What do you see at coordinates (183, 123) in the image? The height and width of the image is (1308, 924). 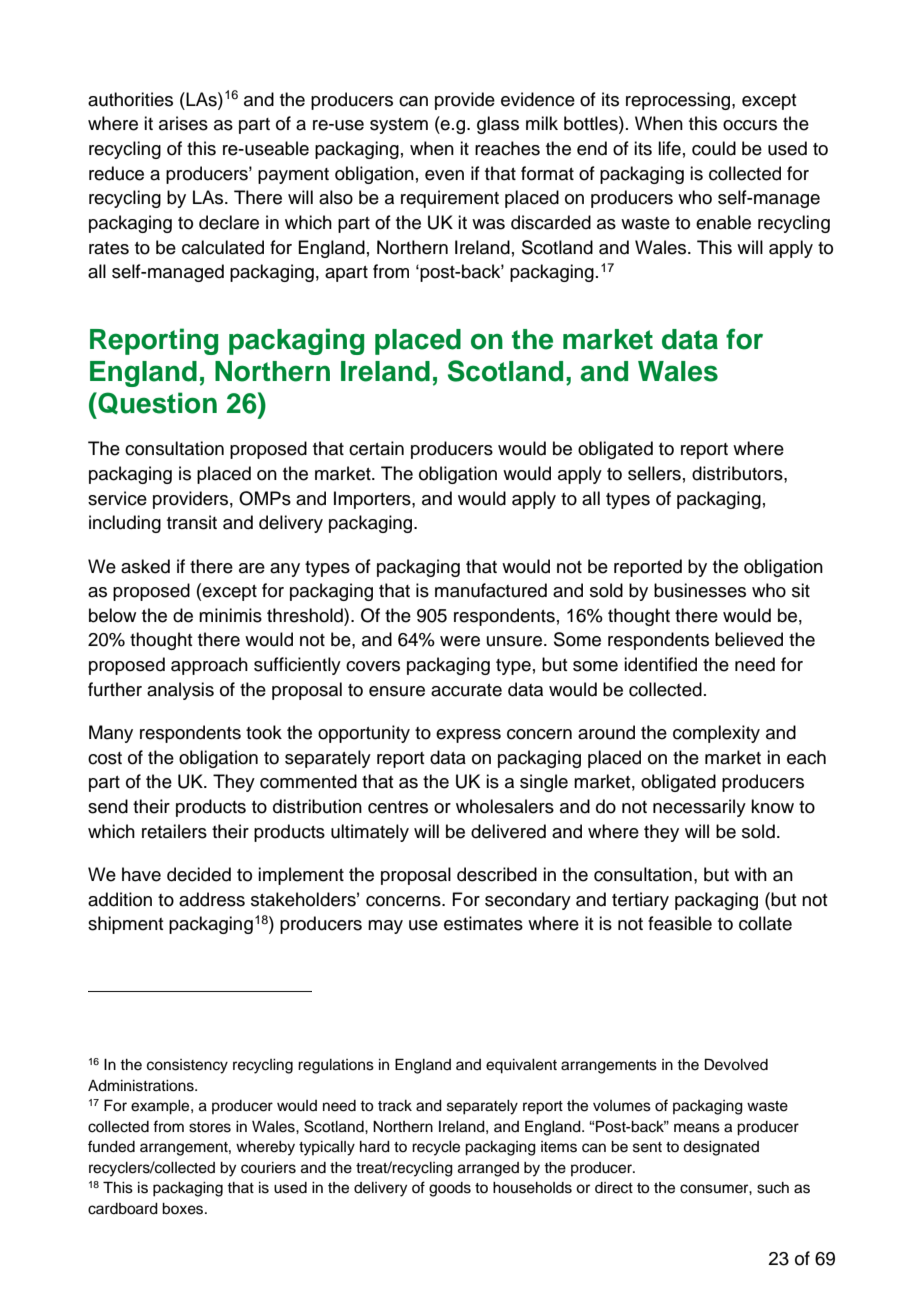 I see `arises` at bounding box center [183, 123].
